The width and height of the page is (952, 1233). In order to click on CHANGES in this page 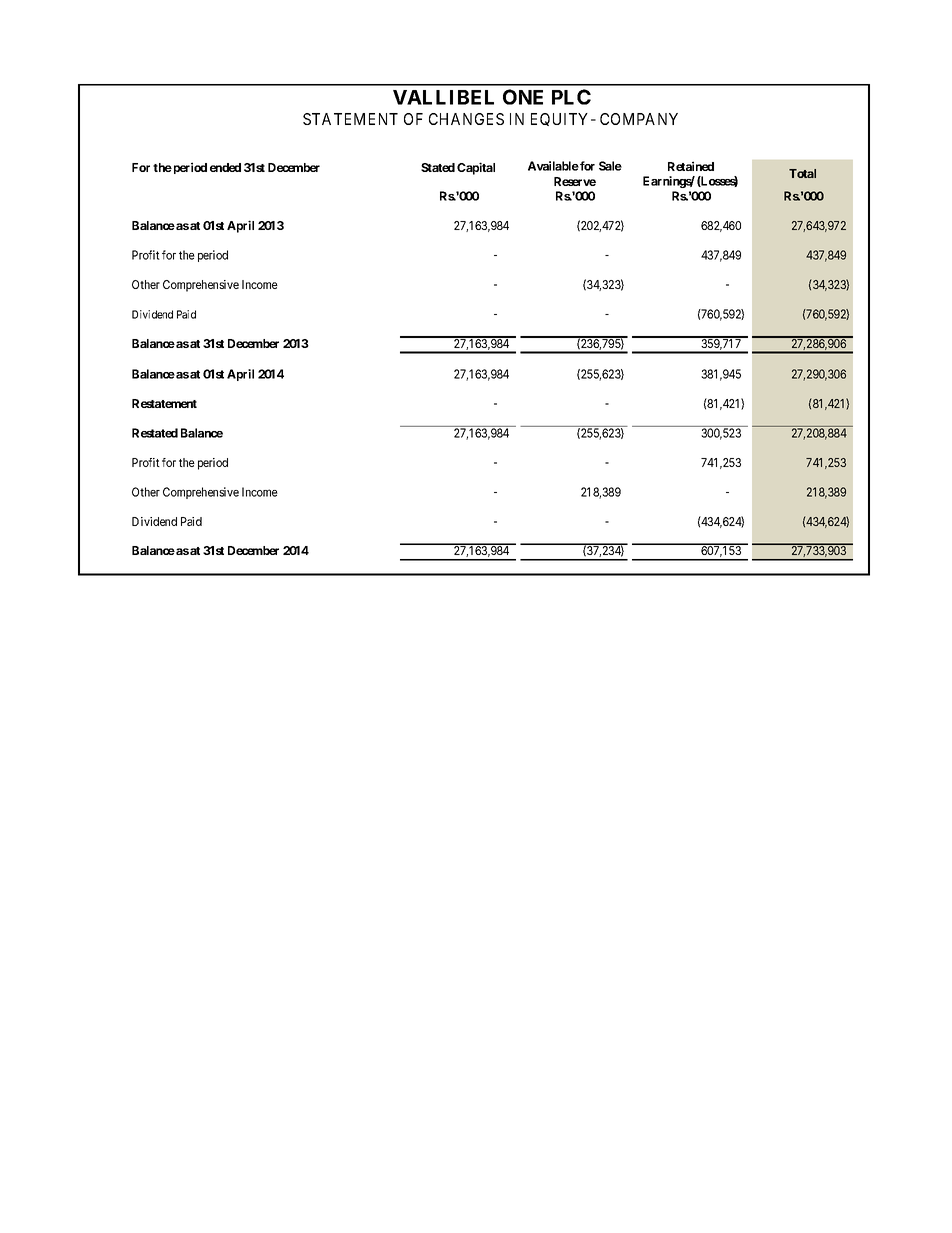, I will do `click(466, 119)`.
